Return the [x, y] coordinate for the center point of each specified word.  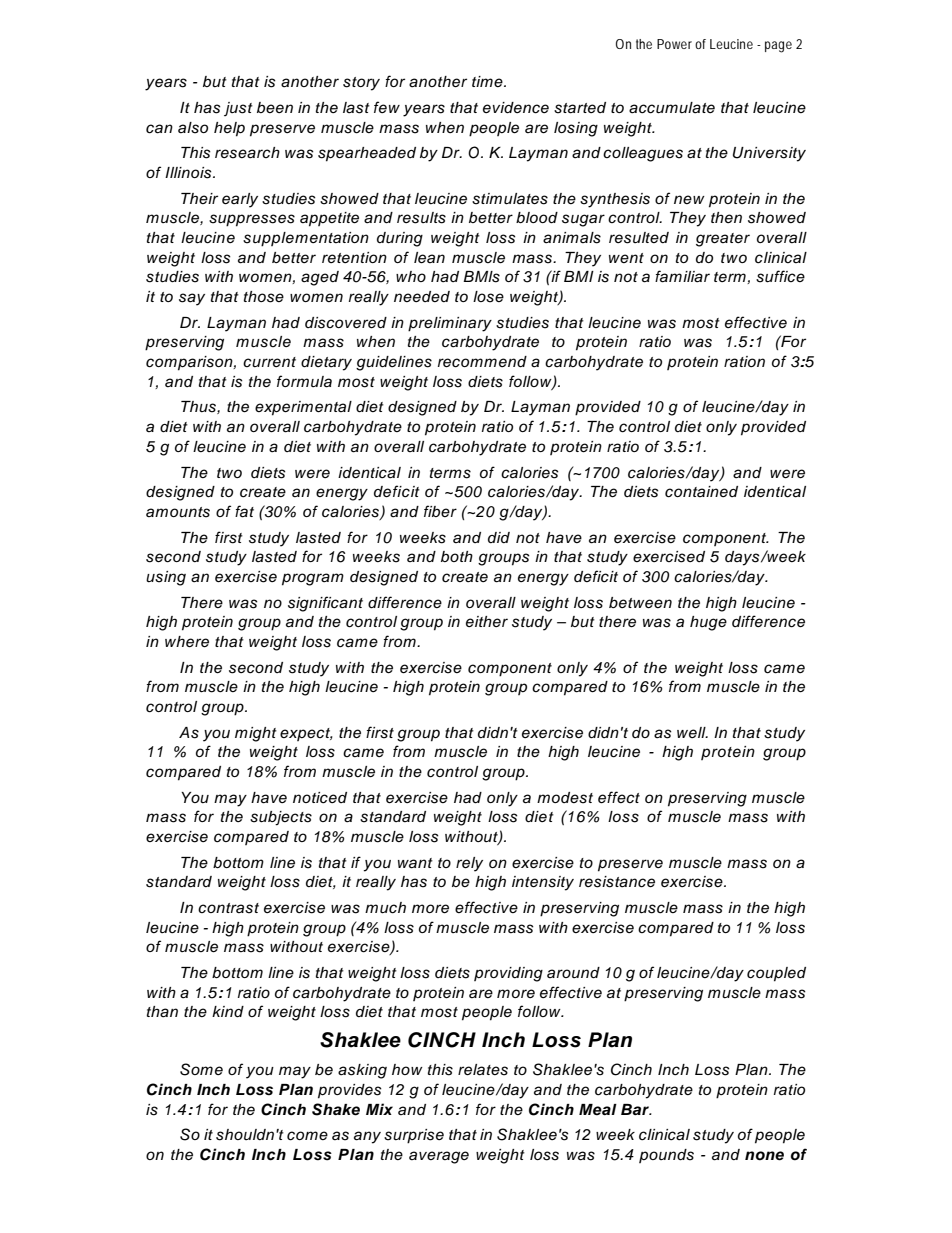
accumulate [672, 108]
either [487, 621]
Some [201, 1069]
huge [708, 623]
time [488, 81]
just [238, 109]
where [187, 642]
